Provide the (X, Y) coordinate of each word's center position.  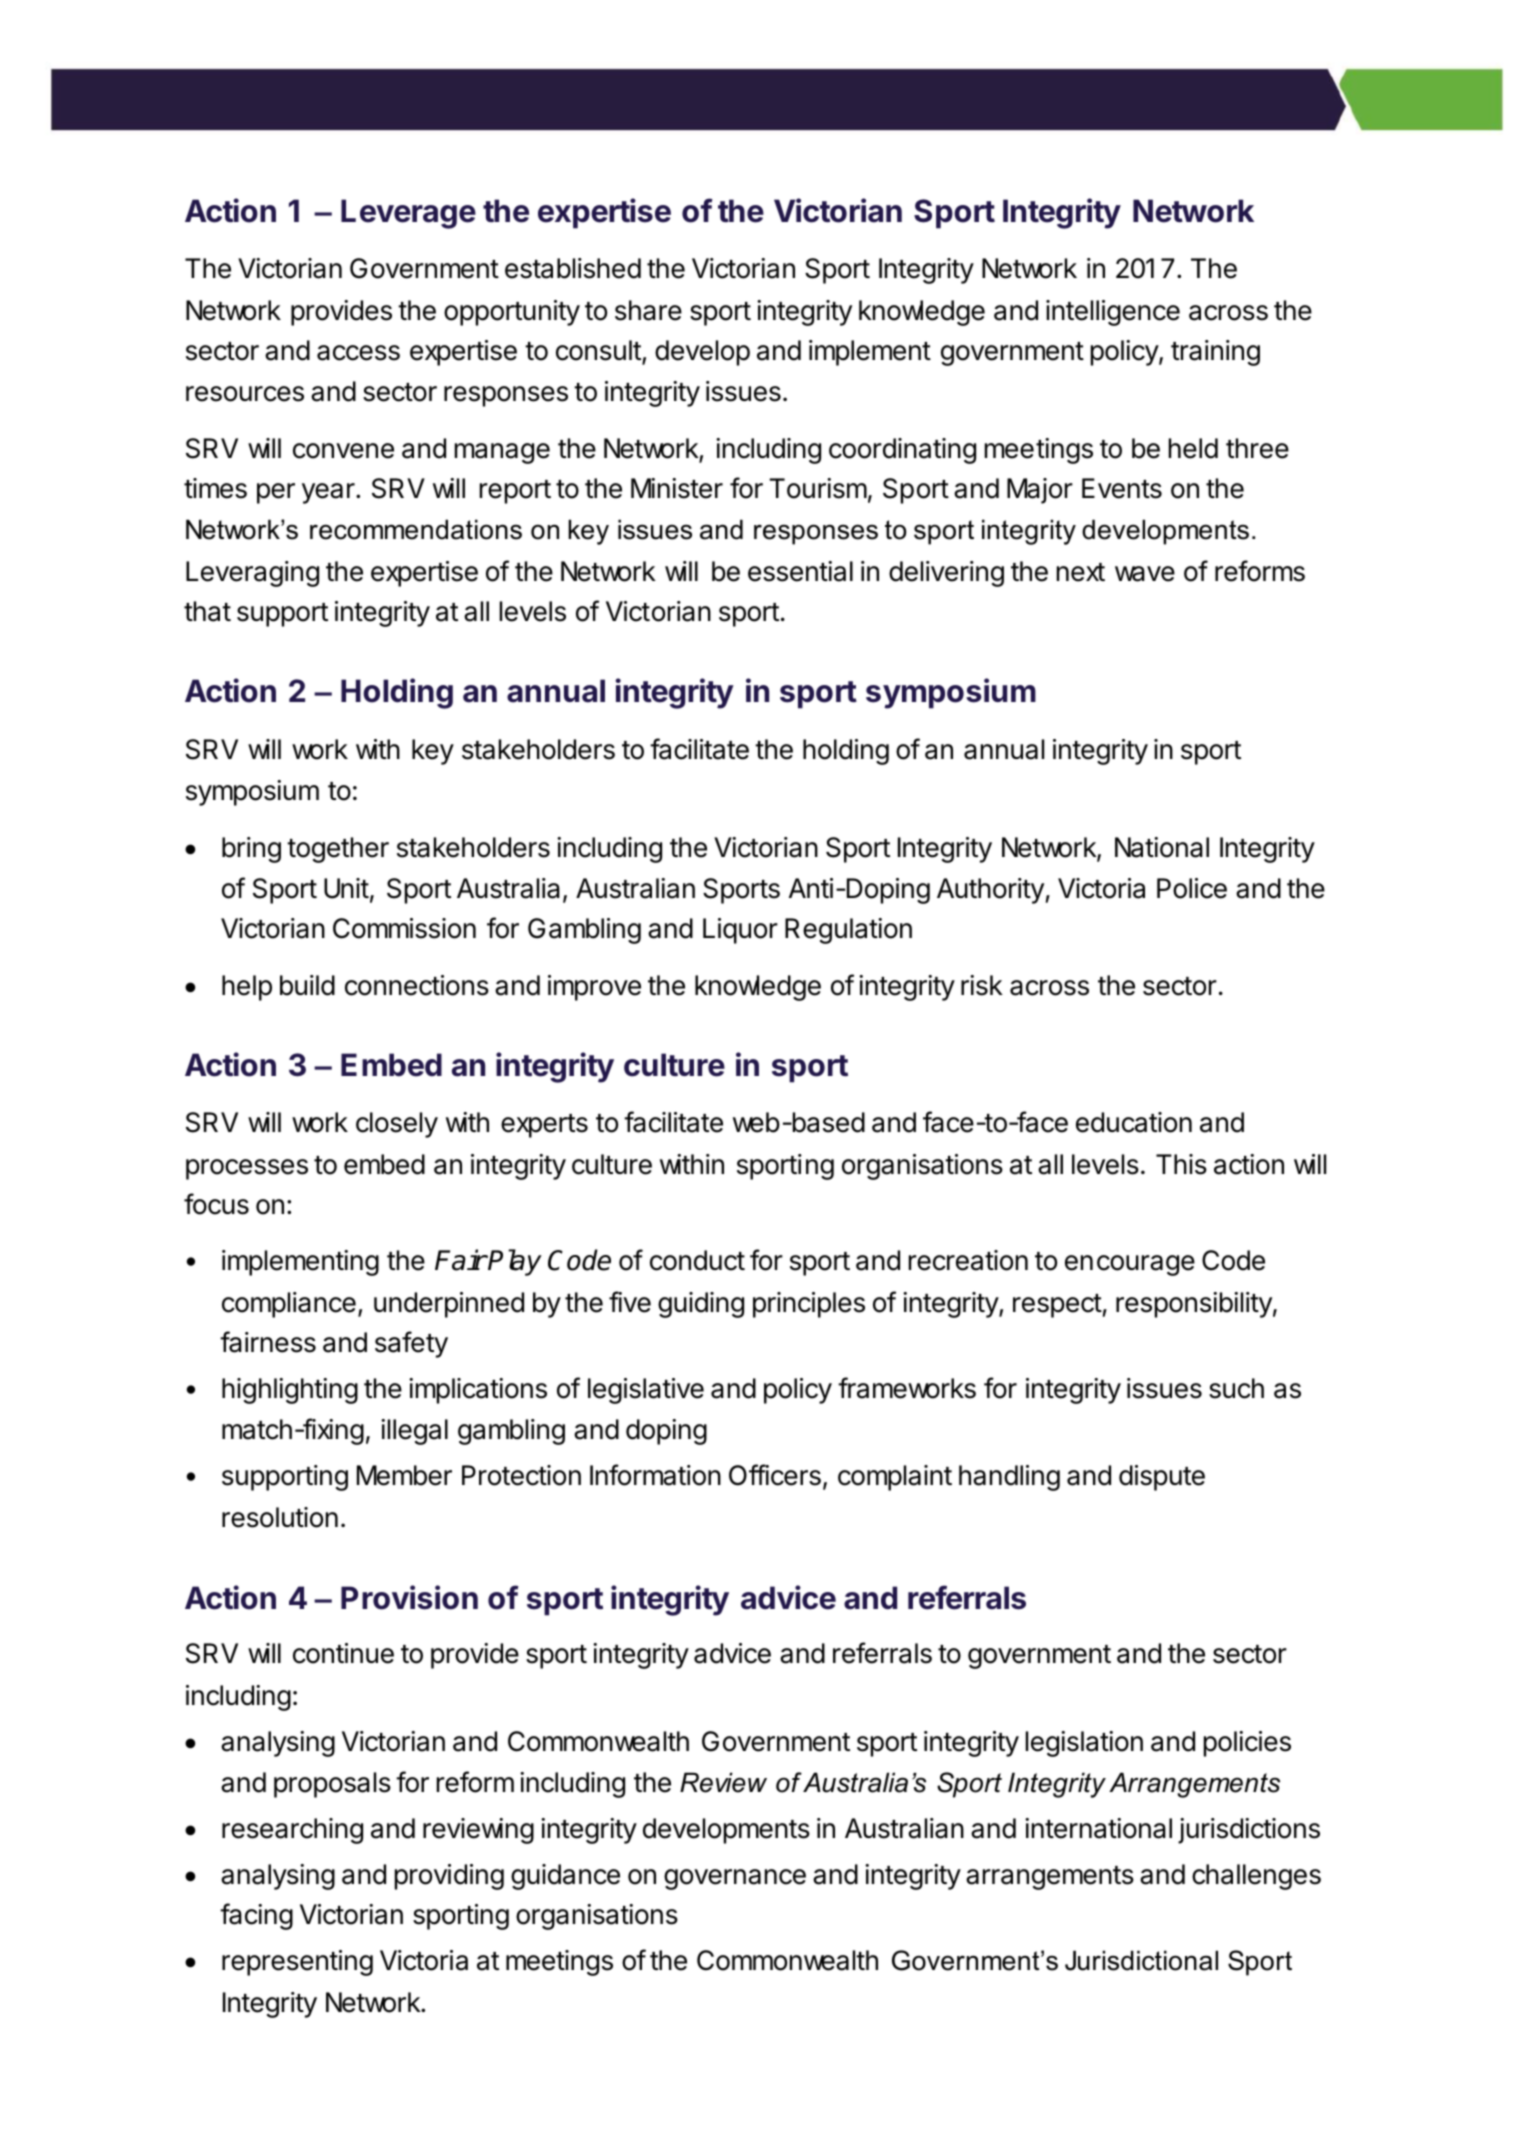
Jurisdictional (1141, 1960)
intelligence (1113, 313)
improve (594, 988)
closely (397, 1125)
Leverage (408, 214)
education (1134, 1122)
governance (735, 1879)
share (648, 310)
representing (297, 1963)
